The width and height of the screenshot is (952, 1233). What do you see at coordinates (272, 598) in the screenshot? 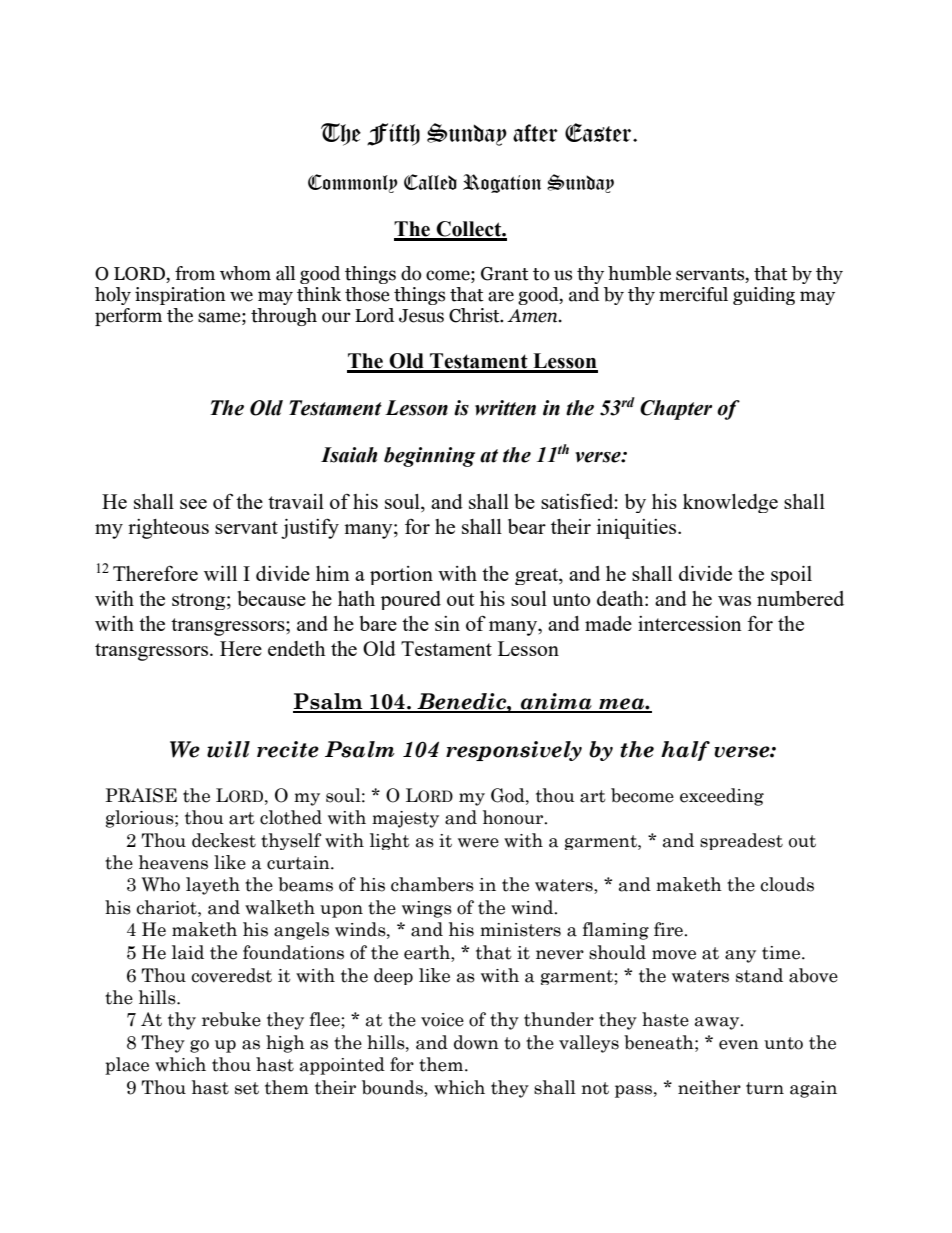
I see `because` at bounding box center [272, 598].
